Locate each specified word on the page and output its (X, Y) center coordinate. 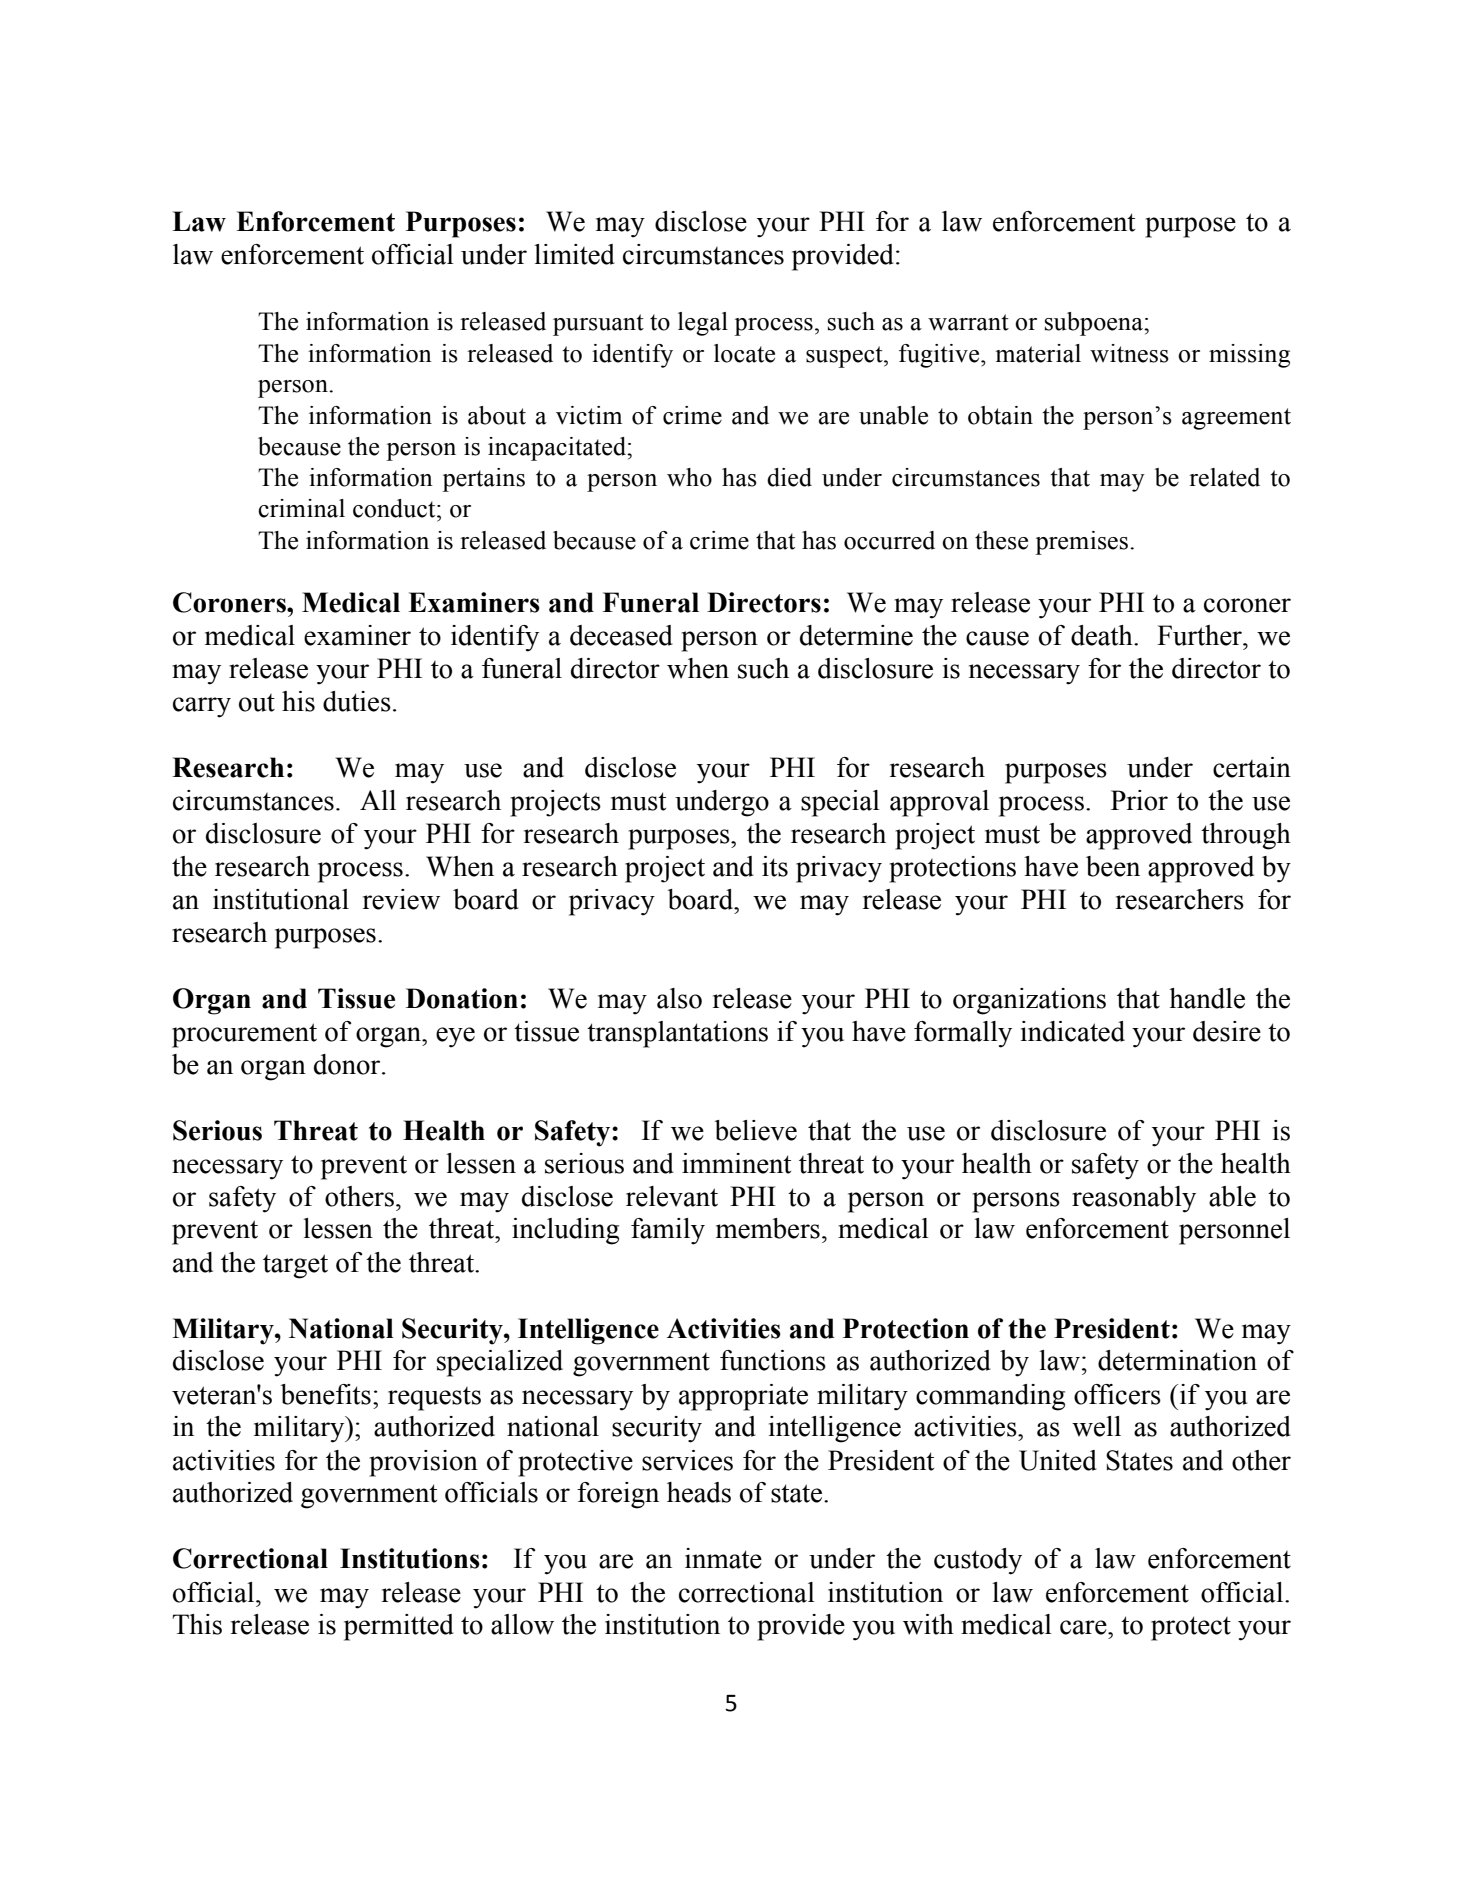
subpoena (1095, 324)
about (497, 415)
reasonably (1134, 1199)
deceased (621, 635)
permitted (399, 1627)
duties (357, 701)
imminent (736, 1163)
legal (703, 324)
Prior (1139, 800)
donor (348, 1064)
